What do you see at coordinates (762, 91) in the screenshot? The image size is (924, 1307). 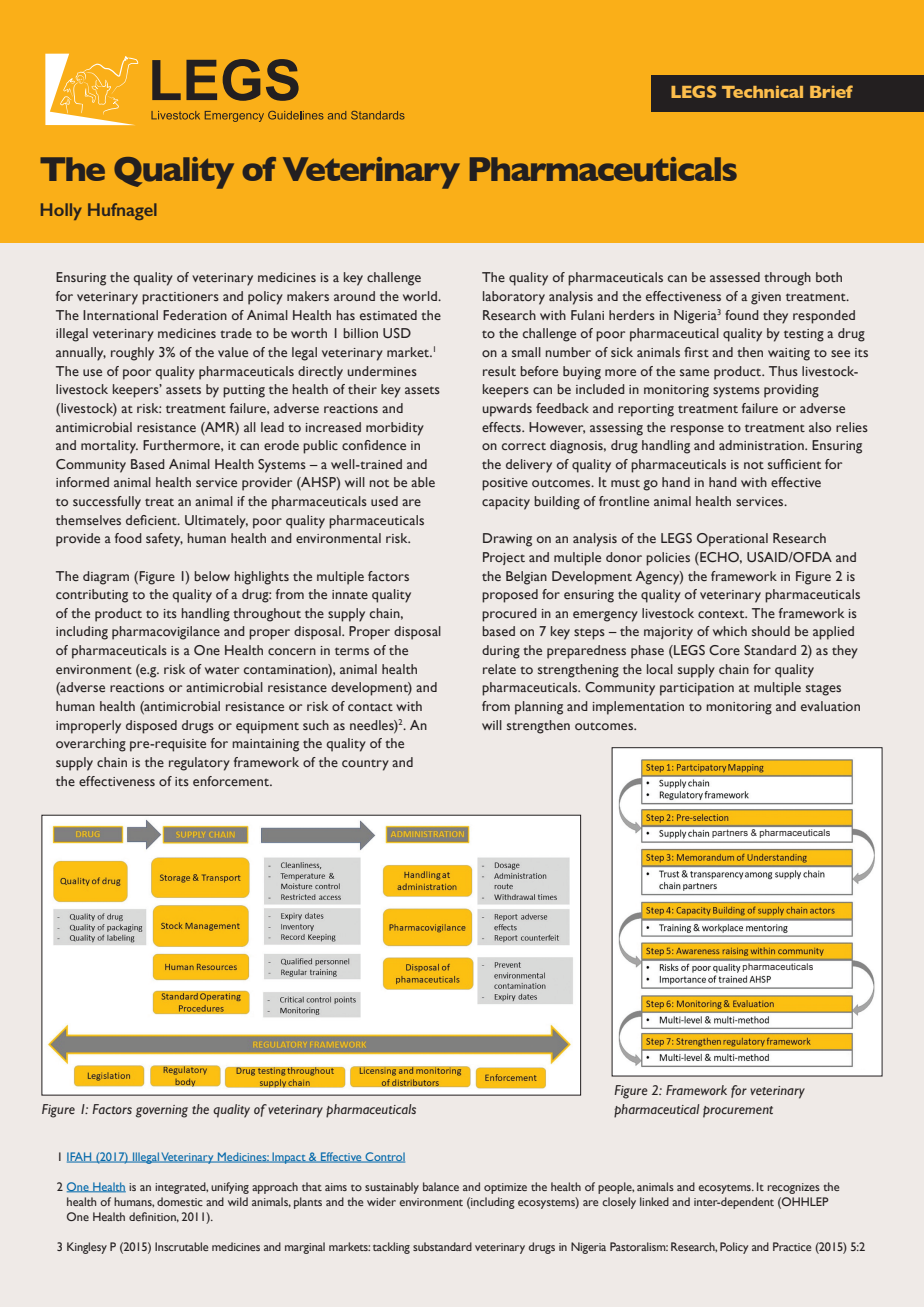 I see `Technical` at bounding box center [762, 91].
